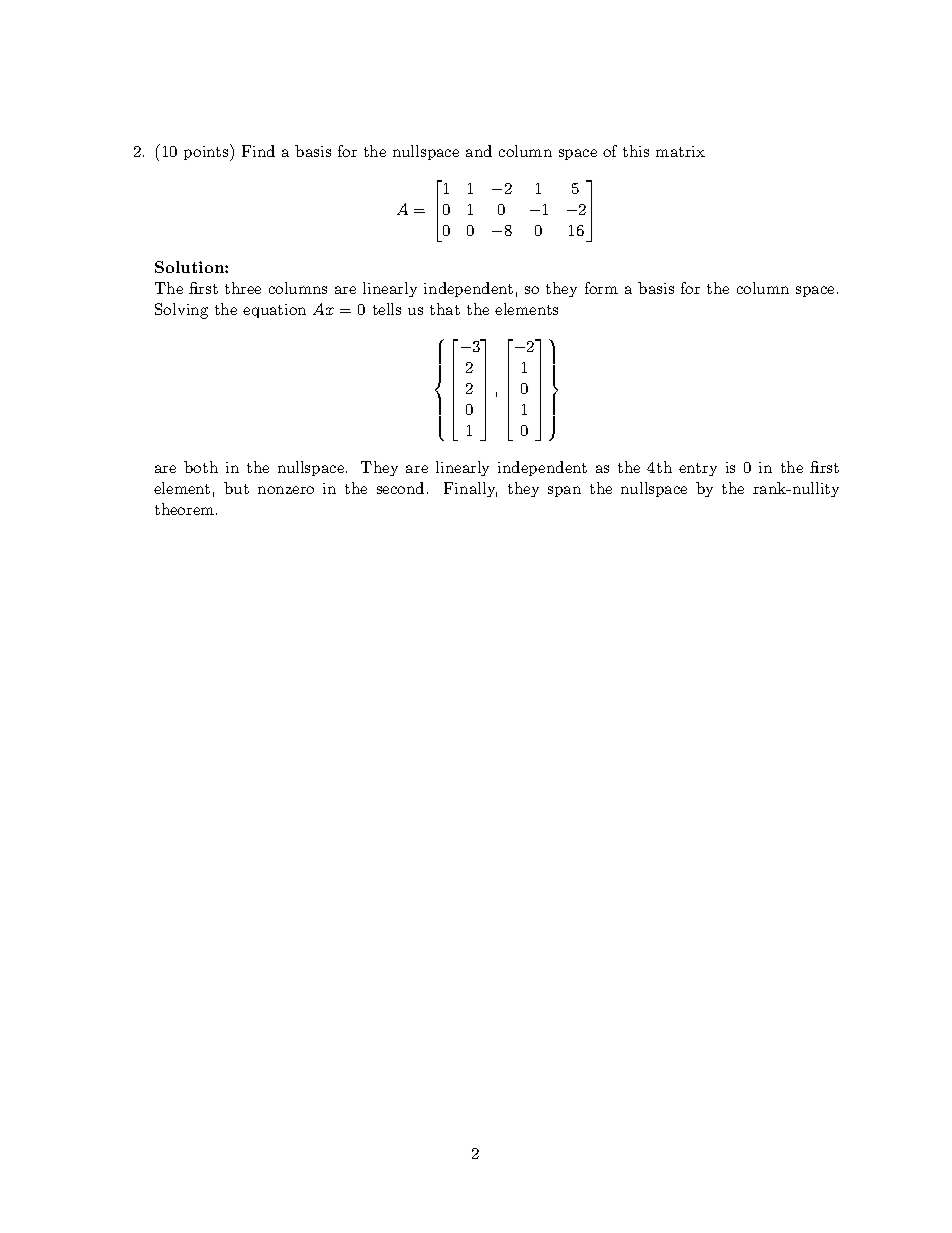  What do you see at coordinates (400, 488) in the screenshot?
I see `second` at bounding box center [400, 488].
